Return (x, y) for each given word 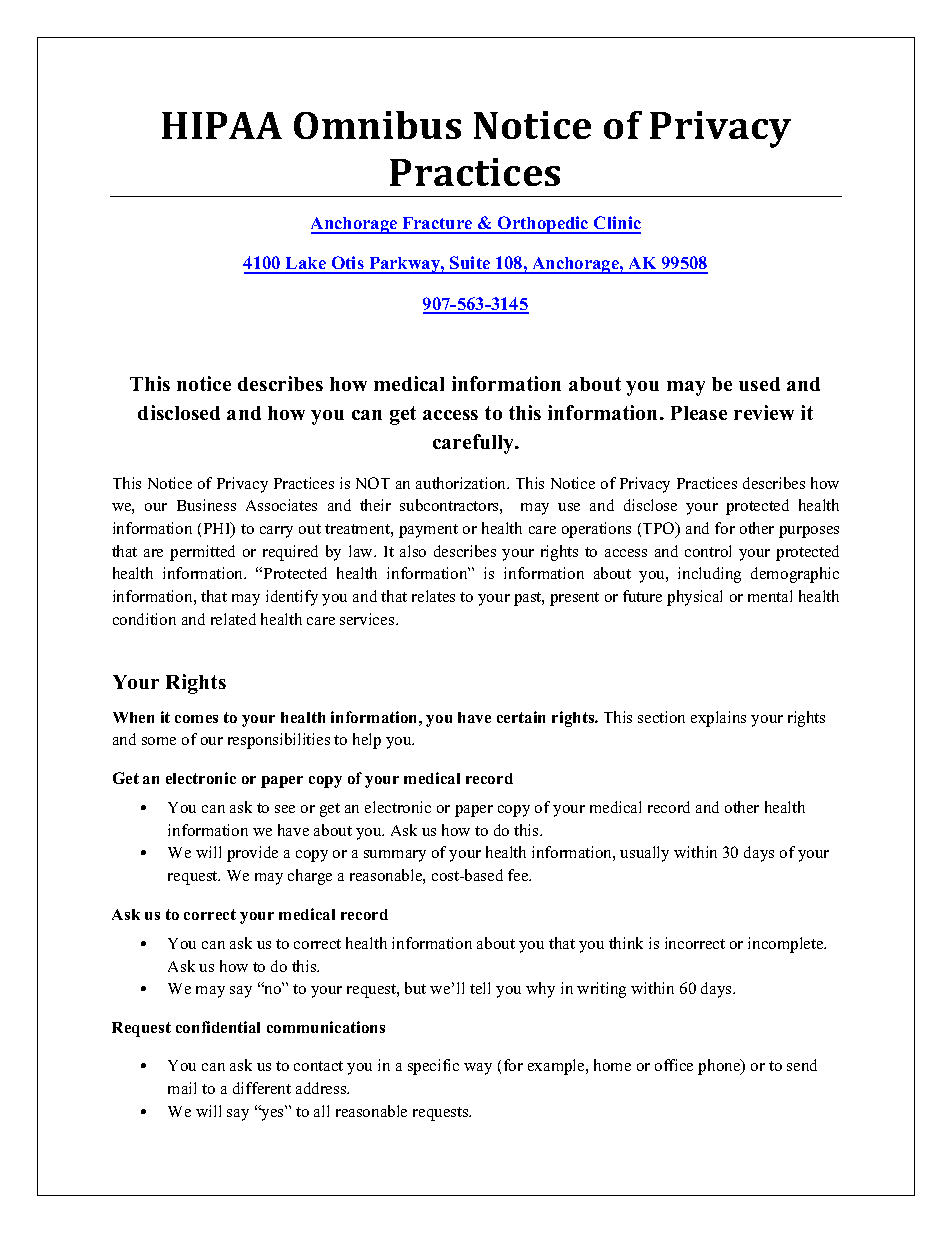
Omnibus (377, 125)
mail (182, 1088)
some (159, 741)
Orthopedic (543, 225)
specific (433, 1067)
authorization (462, 483)
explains (718, 719)
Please (699, 413)
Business (206, 505)
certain (521, 717)
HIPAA (222, 125)
